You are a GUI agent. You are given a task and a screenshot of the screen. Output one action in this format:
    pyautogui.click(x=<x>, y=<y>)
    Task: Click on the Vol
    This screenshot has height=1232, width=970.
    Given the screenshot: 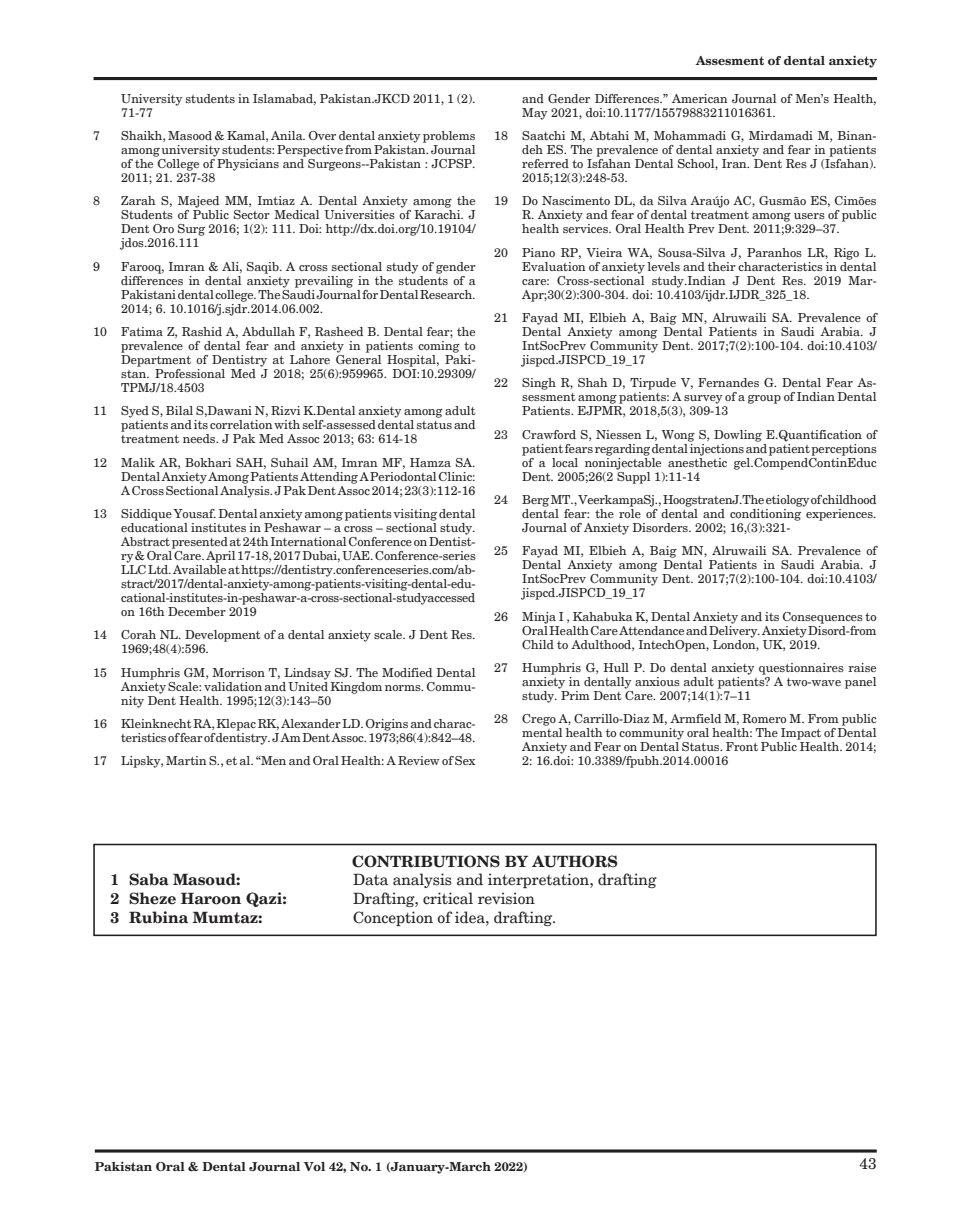 What is the action you would take?
    pyautogui.click(x=314, y=1166)
